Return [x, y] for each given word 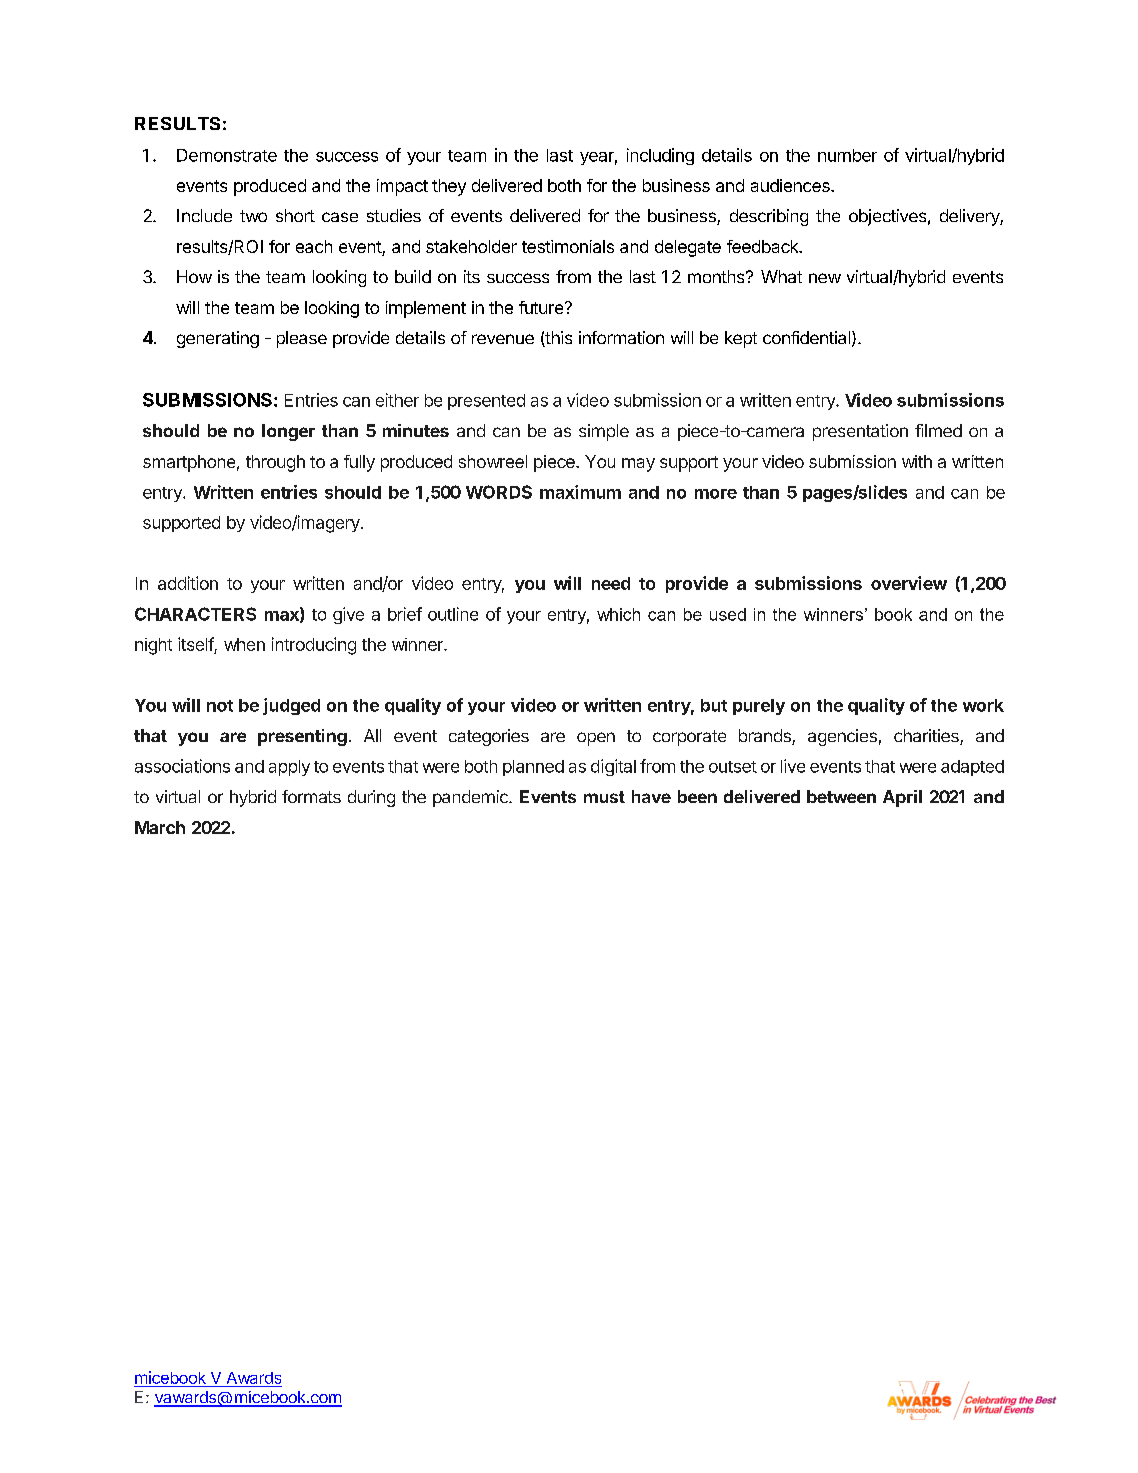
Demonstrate [227, 155]
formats [311, 796]
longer [288, 432]
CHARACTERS [195, 614]
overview [909, 583]
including [660, 156]
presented [486, 402]
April [902, 798]
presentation [860, 432]
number [847, 155]
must [604, 797]
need [611, 583]
